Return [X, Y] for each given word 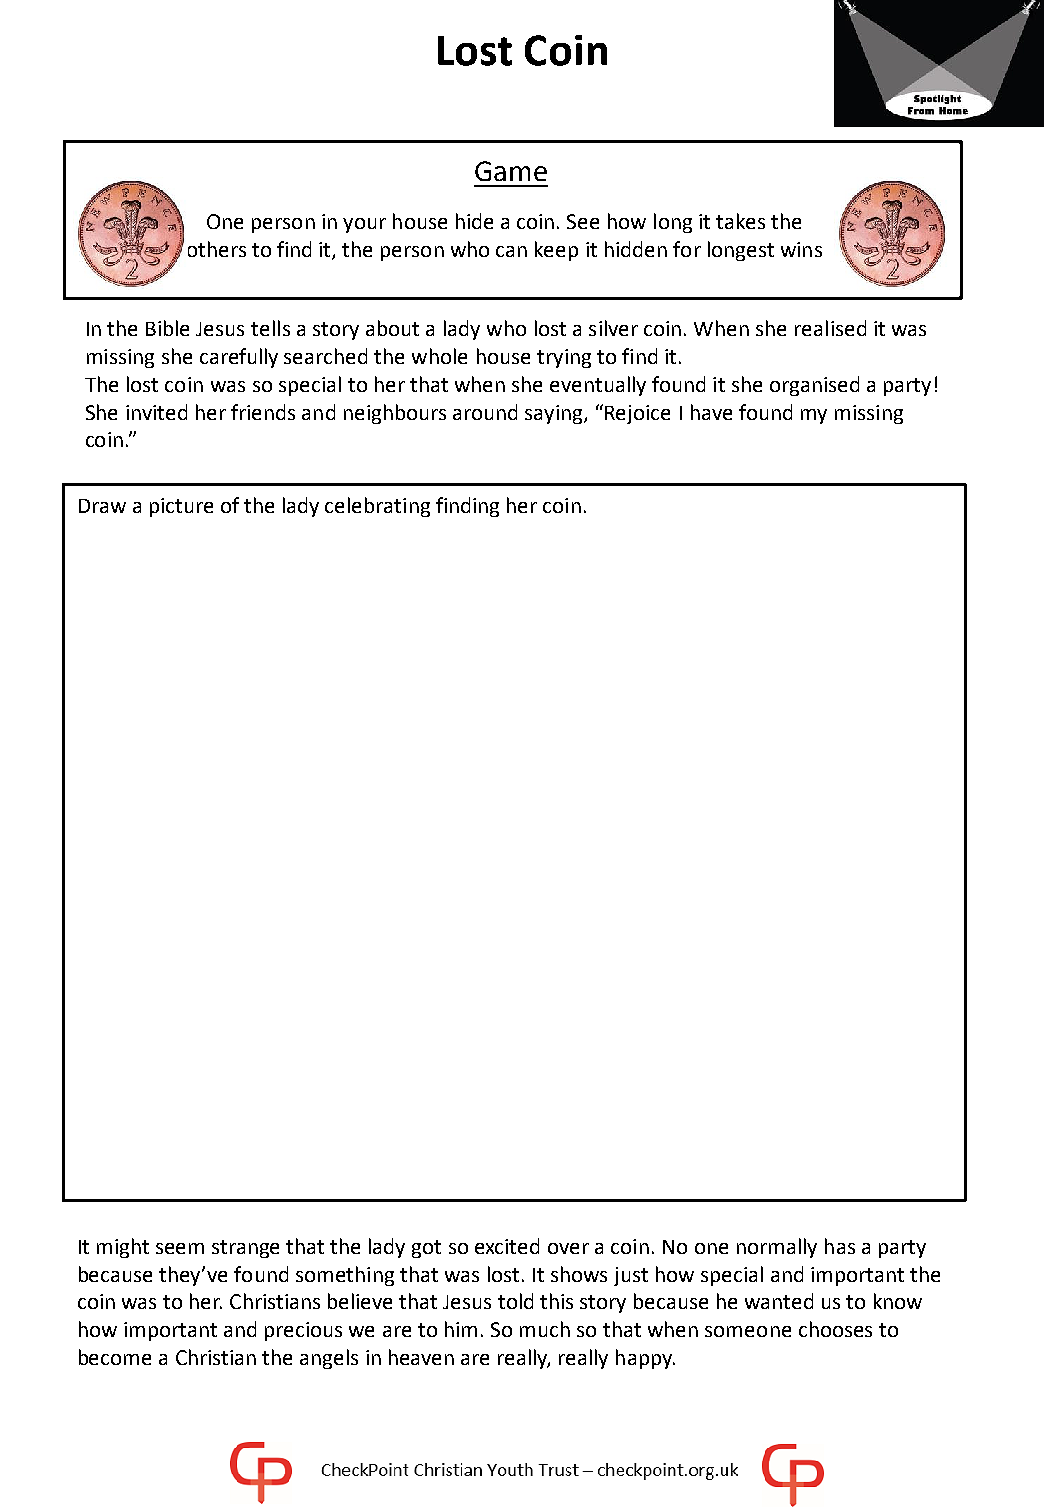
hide [474, 221]
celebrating [377, 507]
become [115, 1357]
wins [801, 249]
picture [181, 507]
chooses [835, 1329]
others [217, 249]
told [515, 1301]
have [711, 412]
